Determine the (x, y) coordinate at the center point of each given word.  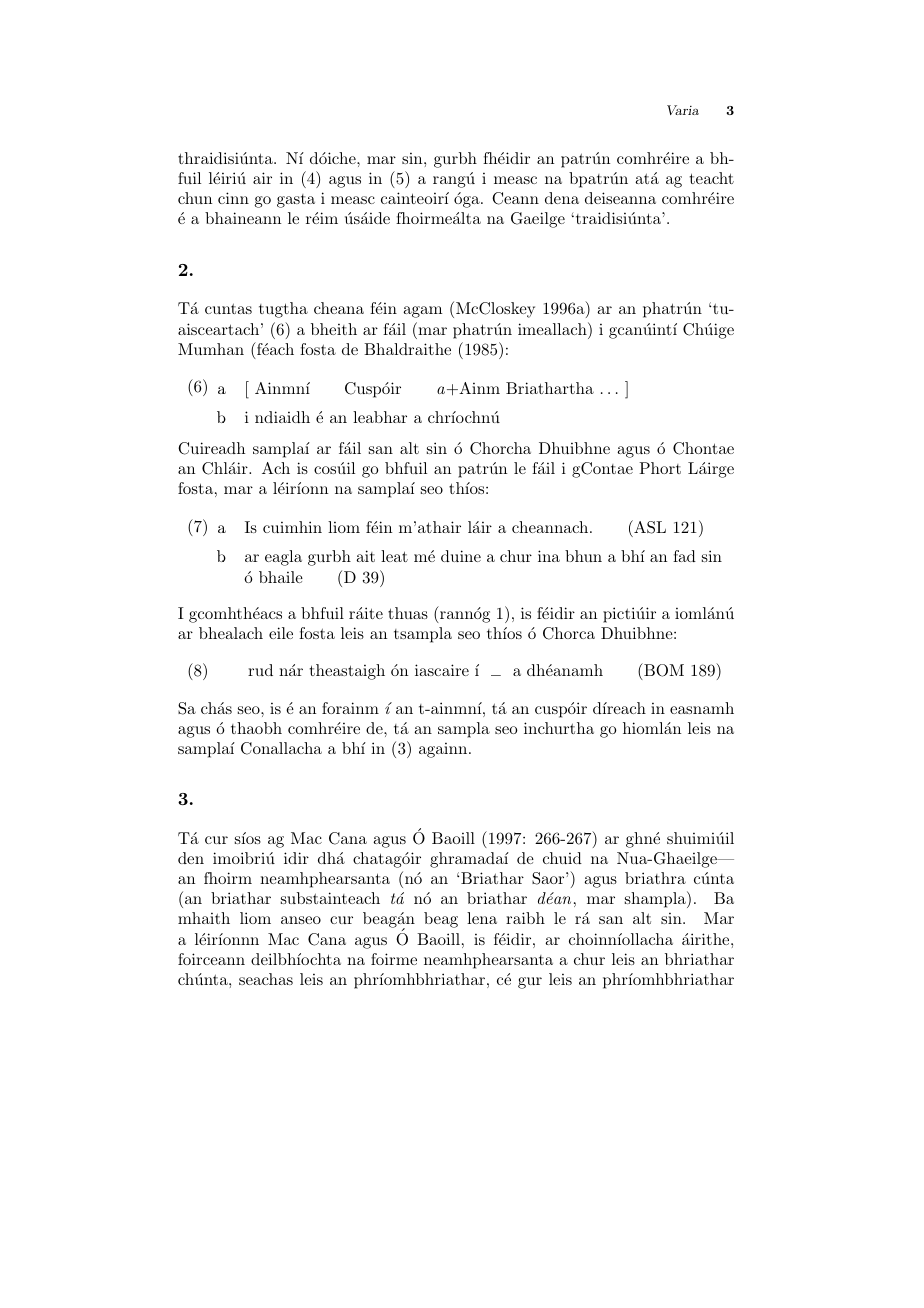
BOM (663, 670)
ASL (649, 527)
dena (562, 198)
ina (549, 556)
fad (684, 556)
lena (482, 918)
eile (281, 633)
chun (195, 198)
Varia (683, 110)
